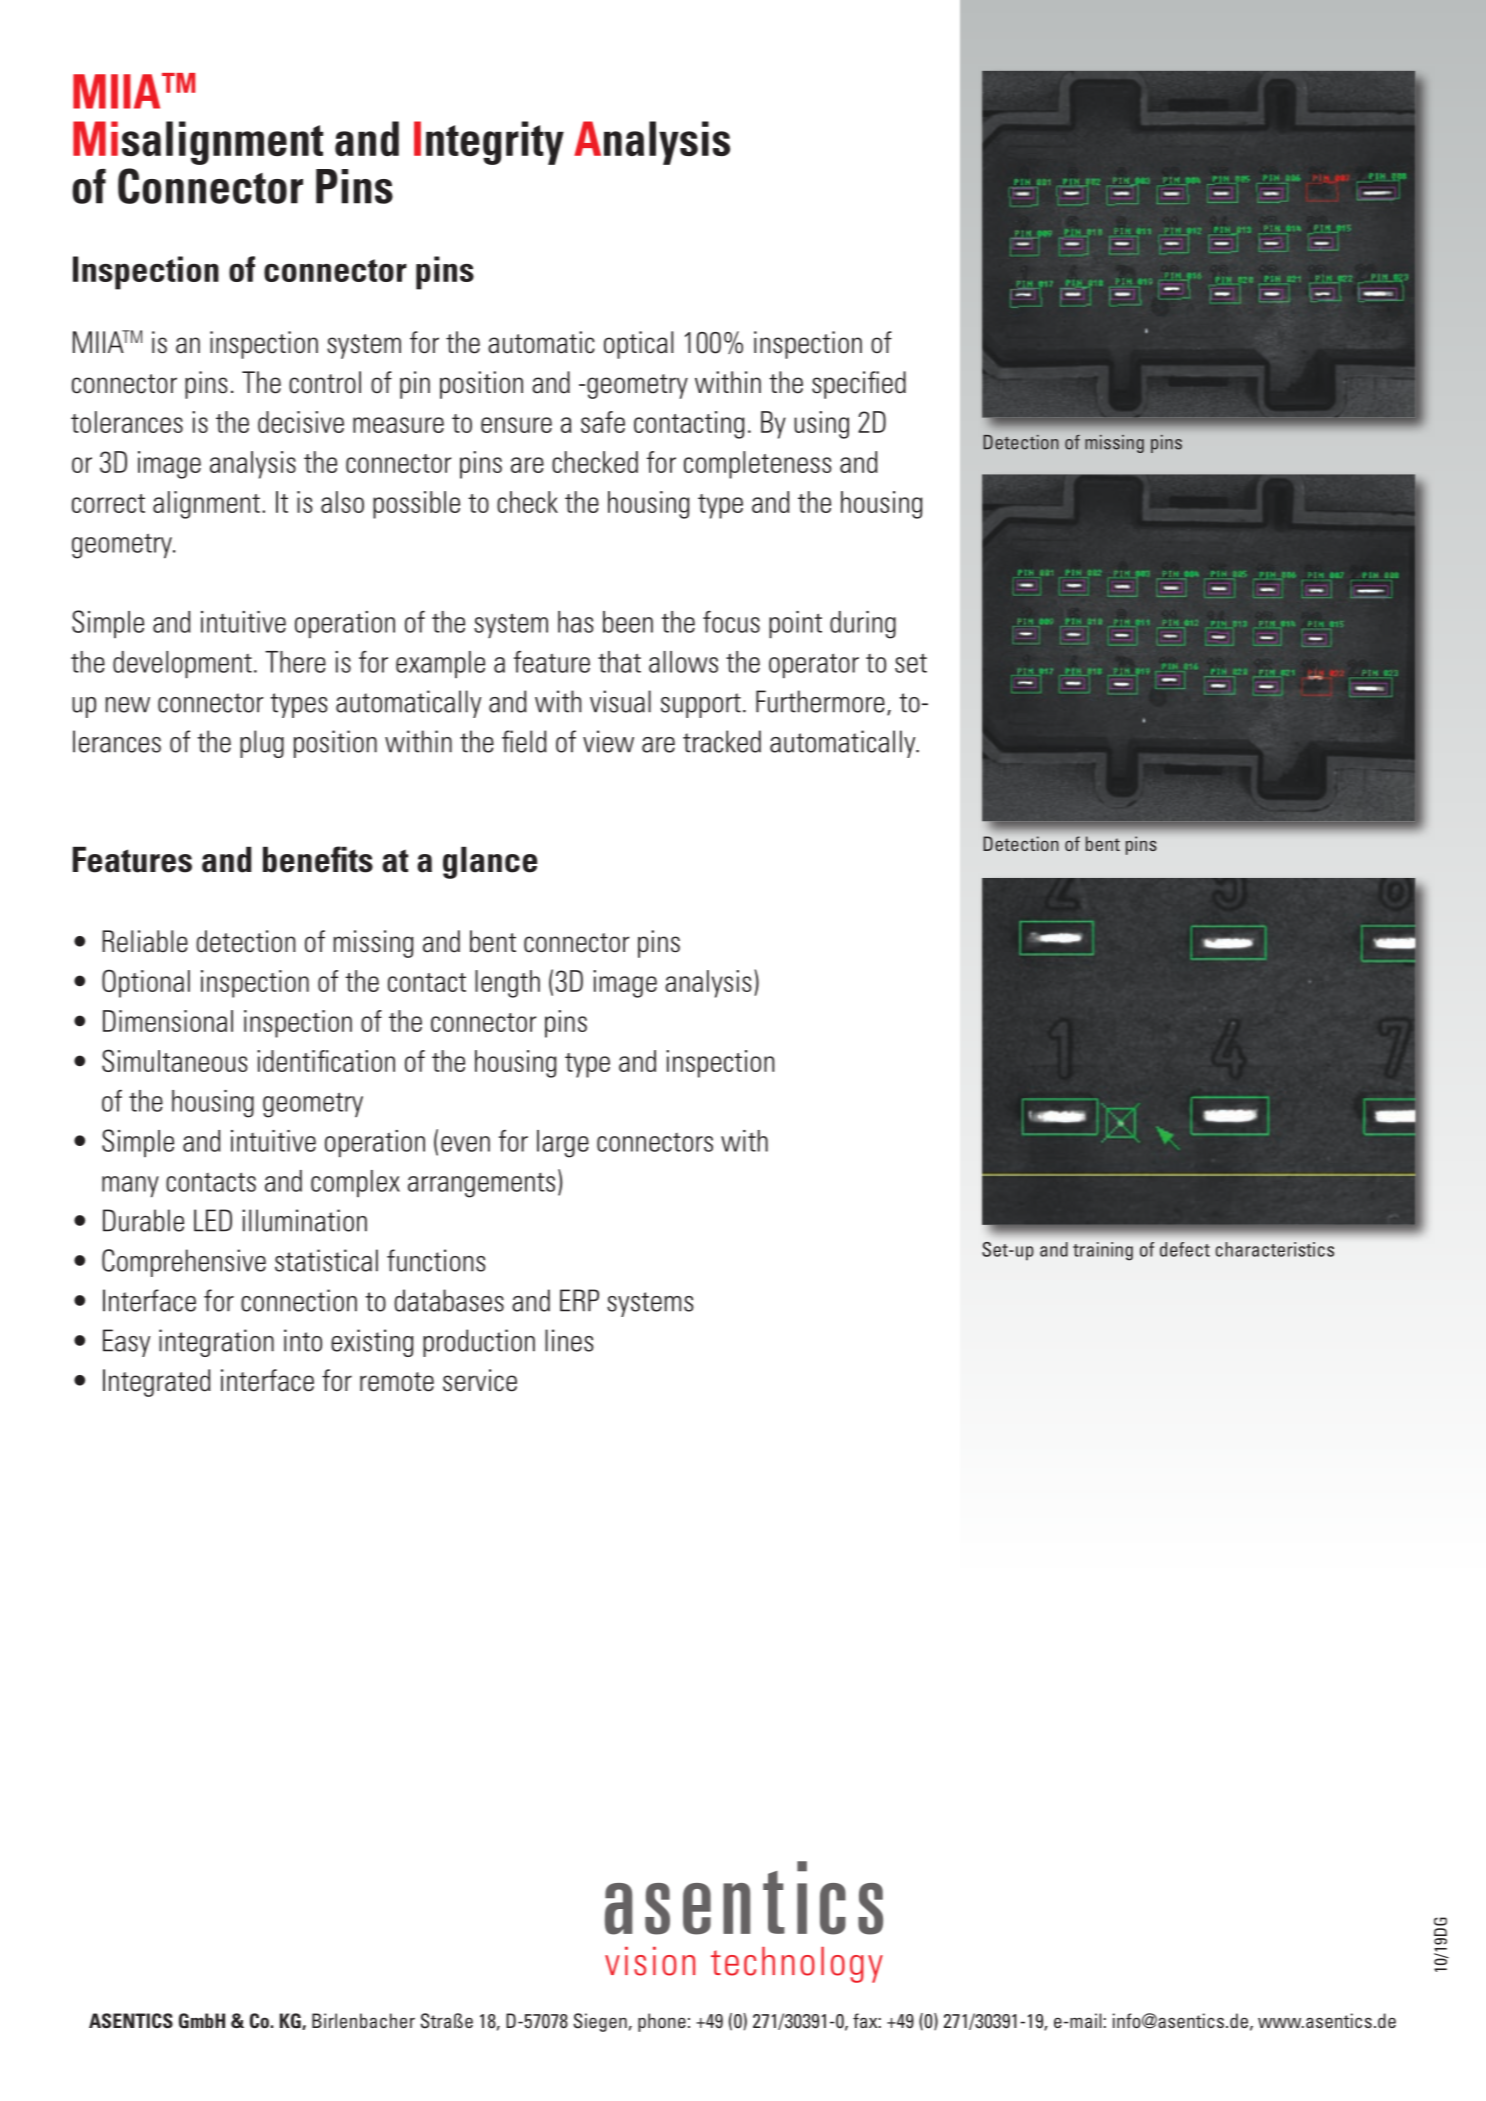 Image resolution: width=1486 pixels, height=2101 pixels. What do you see at coordinates (1103, 1251) in the screenshot?
I see `training` at bounding box center [1103, 1251].
